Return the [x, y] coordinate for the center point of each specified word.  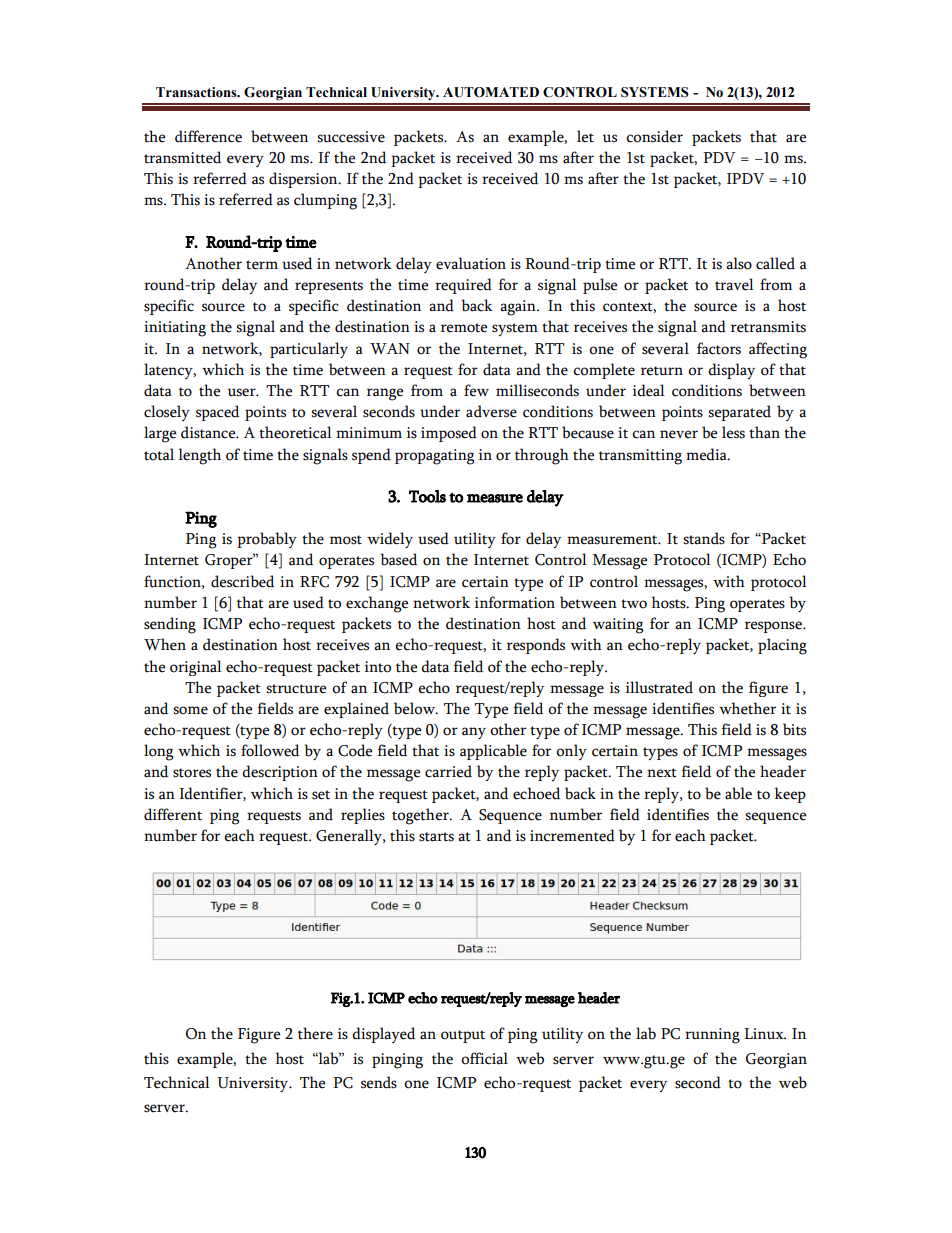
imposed [449, 434]
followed [270, 750]
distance [209, 432]
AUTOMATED [491, 92]
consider [654, 136]
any [474, 733]
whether [747, 708]
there [315, 1033]
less [733, 432]
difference [208, 136]
